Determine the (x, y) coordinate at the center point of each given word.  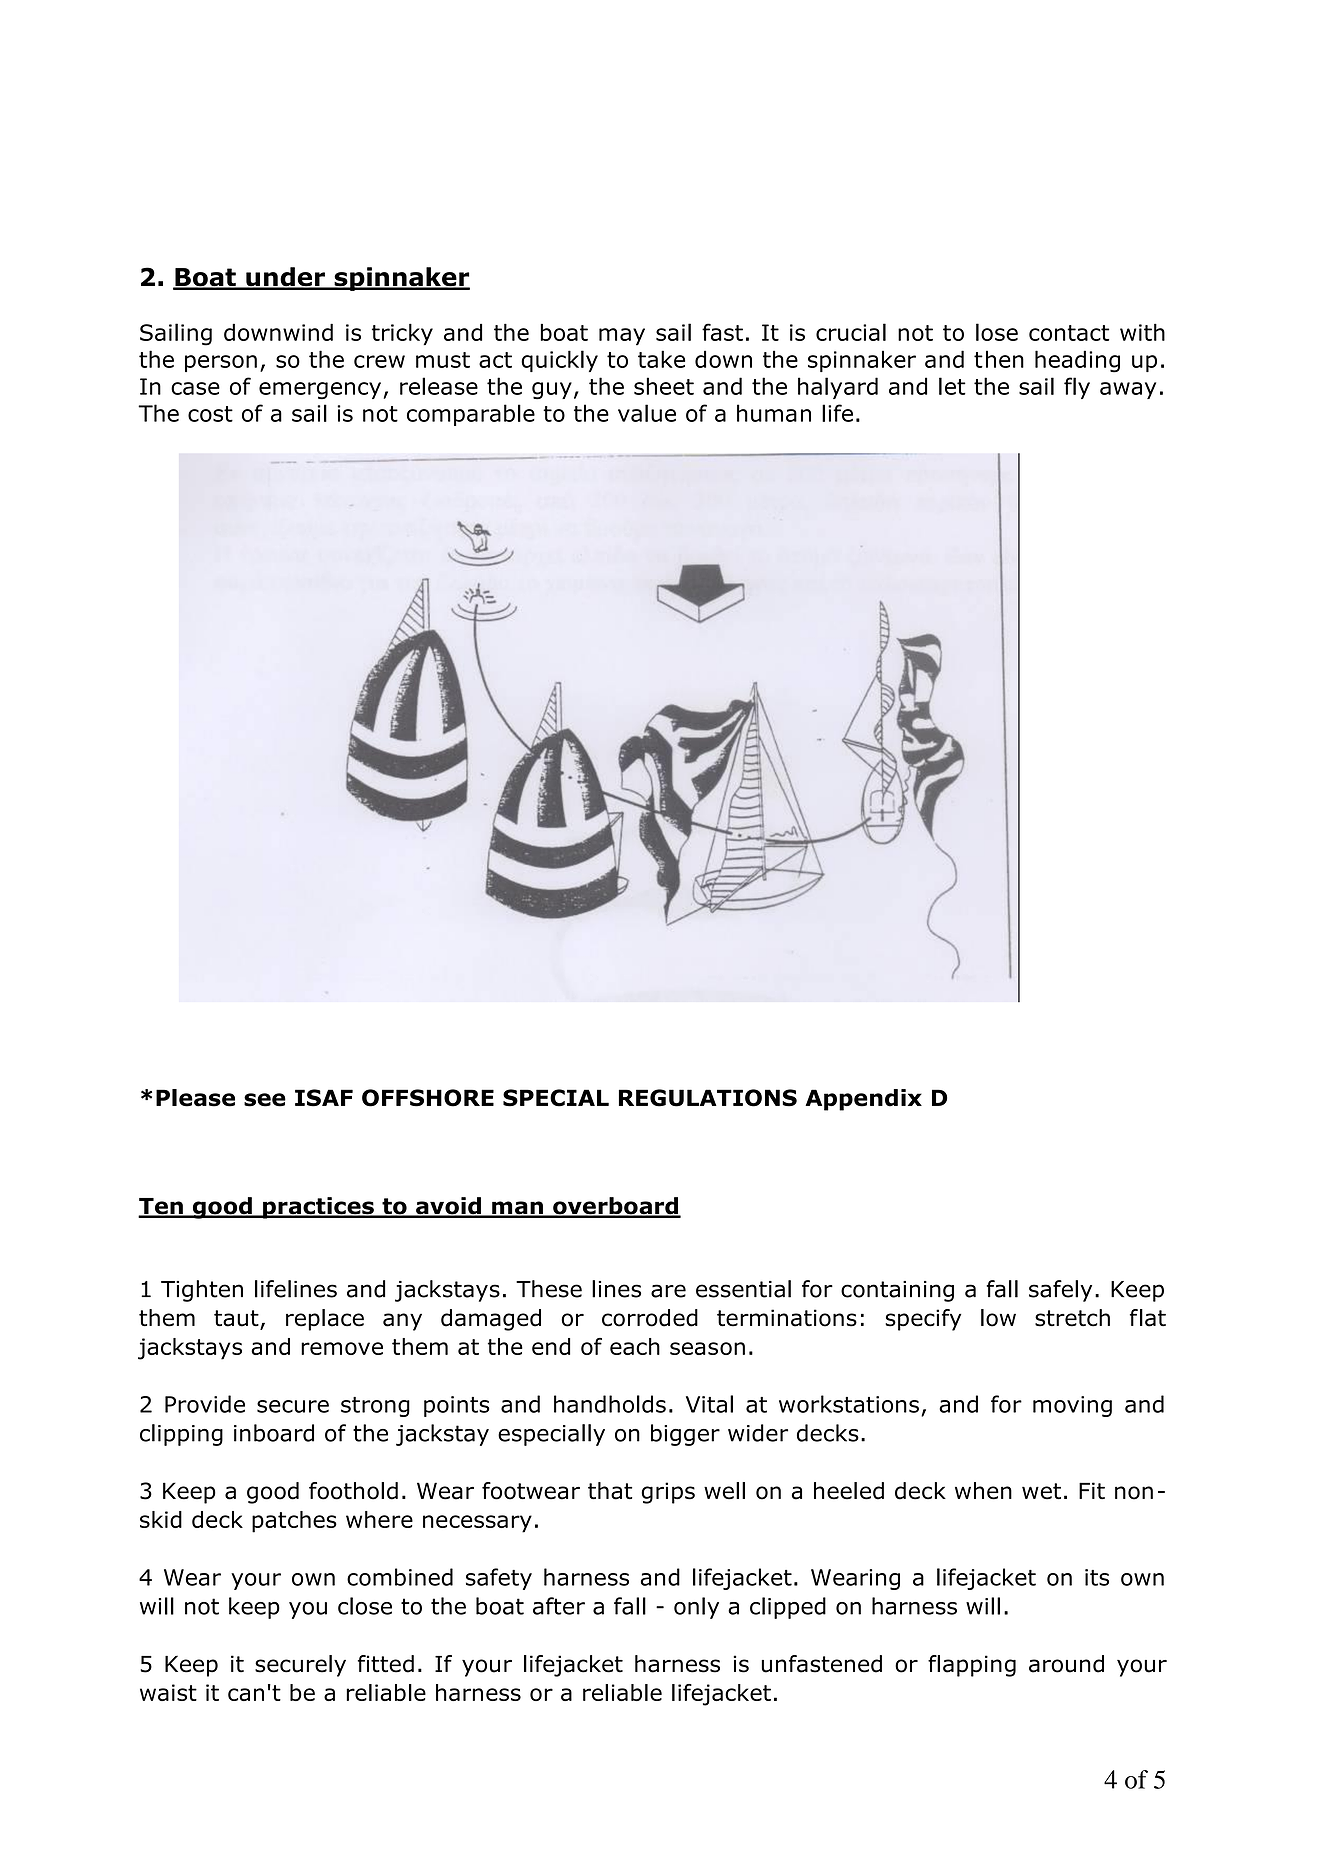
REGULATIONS (708, 1098)
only (696, 1608)
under (285, 278)
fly (1077, 388)
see (265, 1100)
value (647, 413)
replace (325, 1320)
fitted (386, 1664)
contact (1069, 333)
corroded (650, 1318)
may (622, 336)
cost (210, 414)
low (998, 1318)
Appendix (863, 1100)
